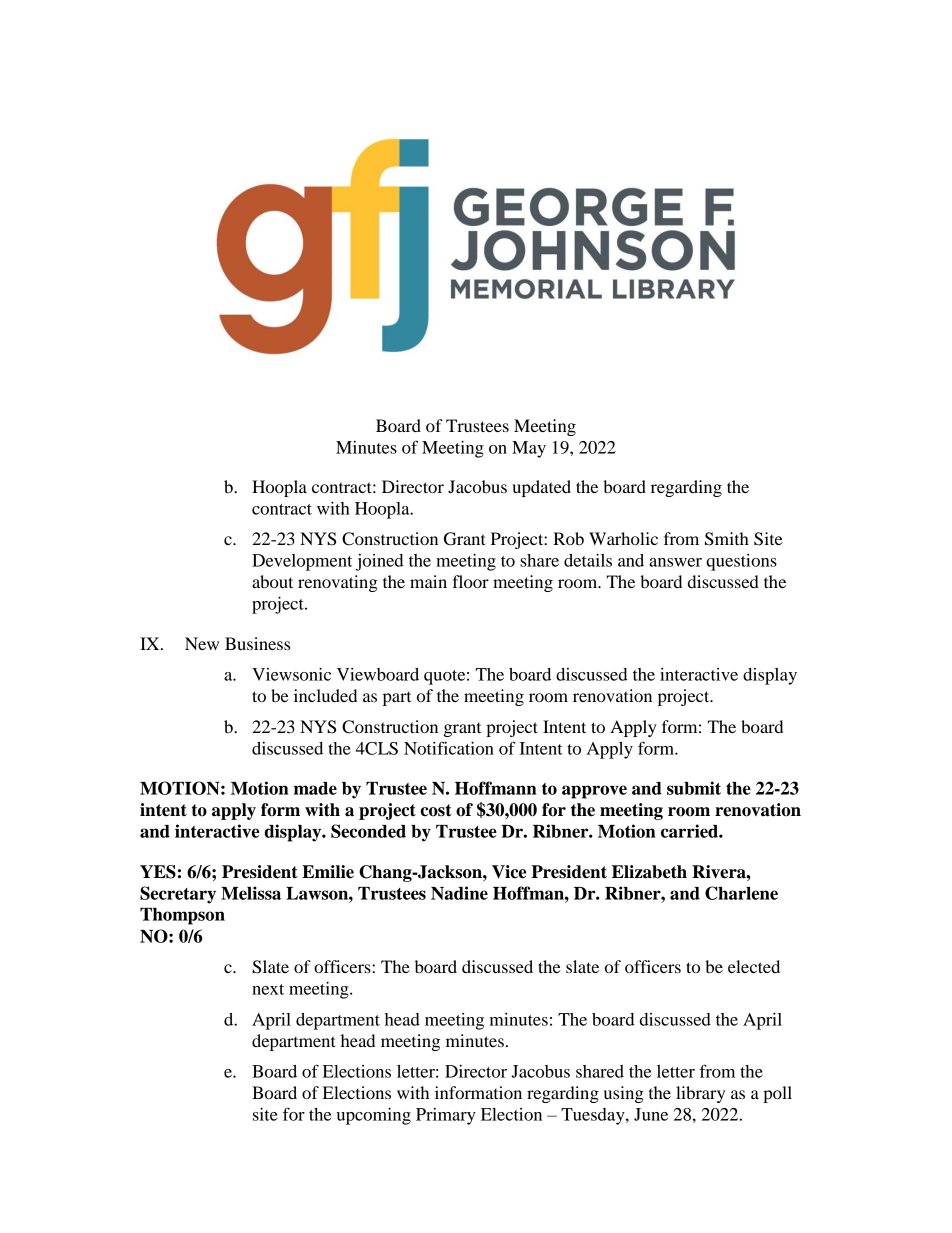 This image has width=952, height=1233. Describe the element at coordinates (741, 893) in the image. I see `Charlene` at that location.
